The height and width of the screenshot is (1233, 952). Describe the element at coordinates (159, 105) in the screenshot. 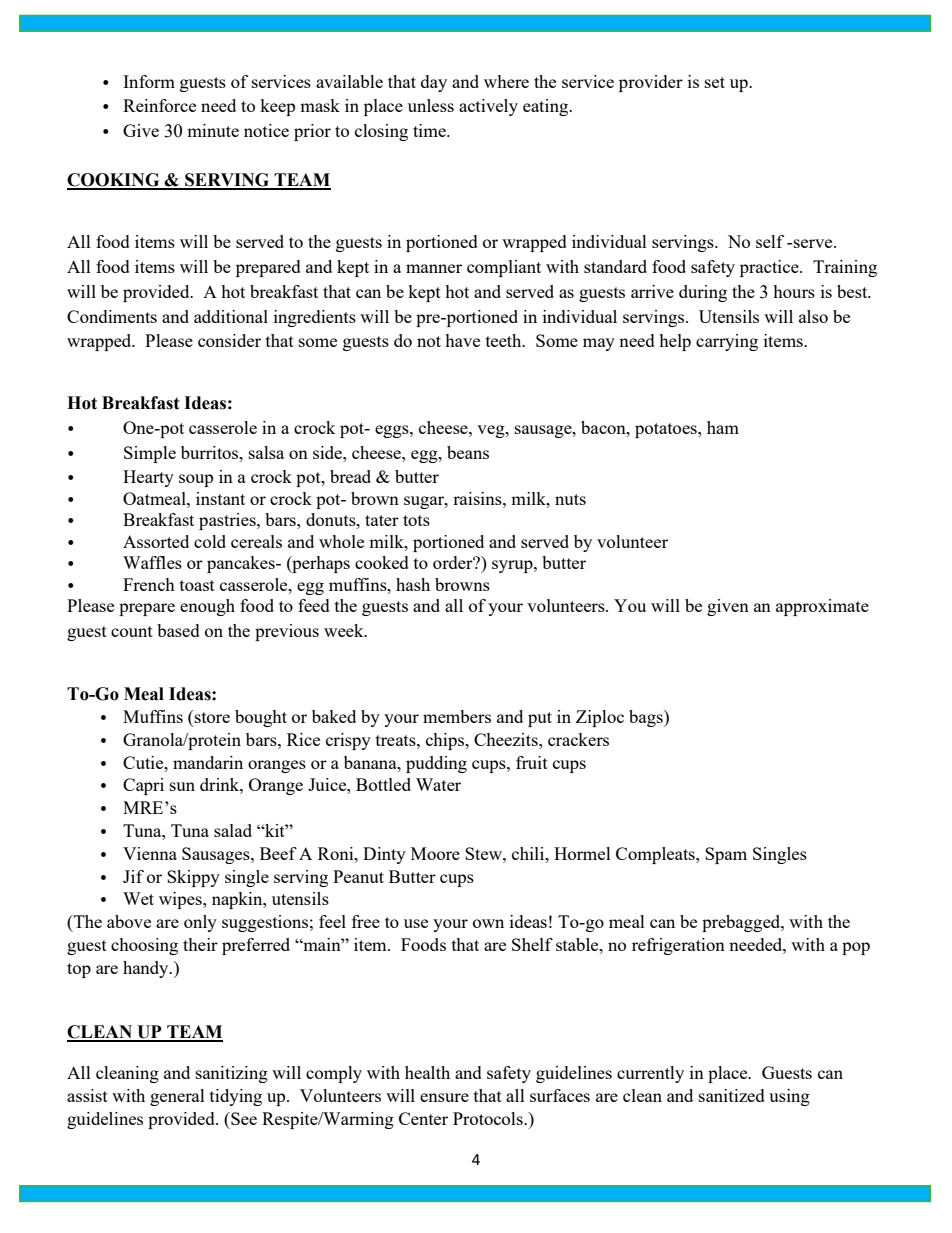

I see `Reinforce` at that location.
